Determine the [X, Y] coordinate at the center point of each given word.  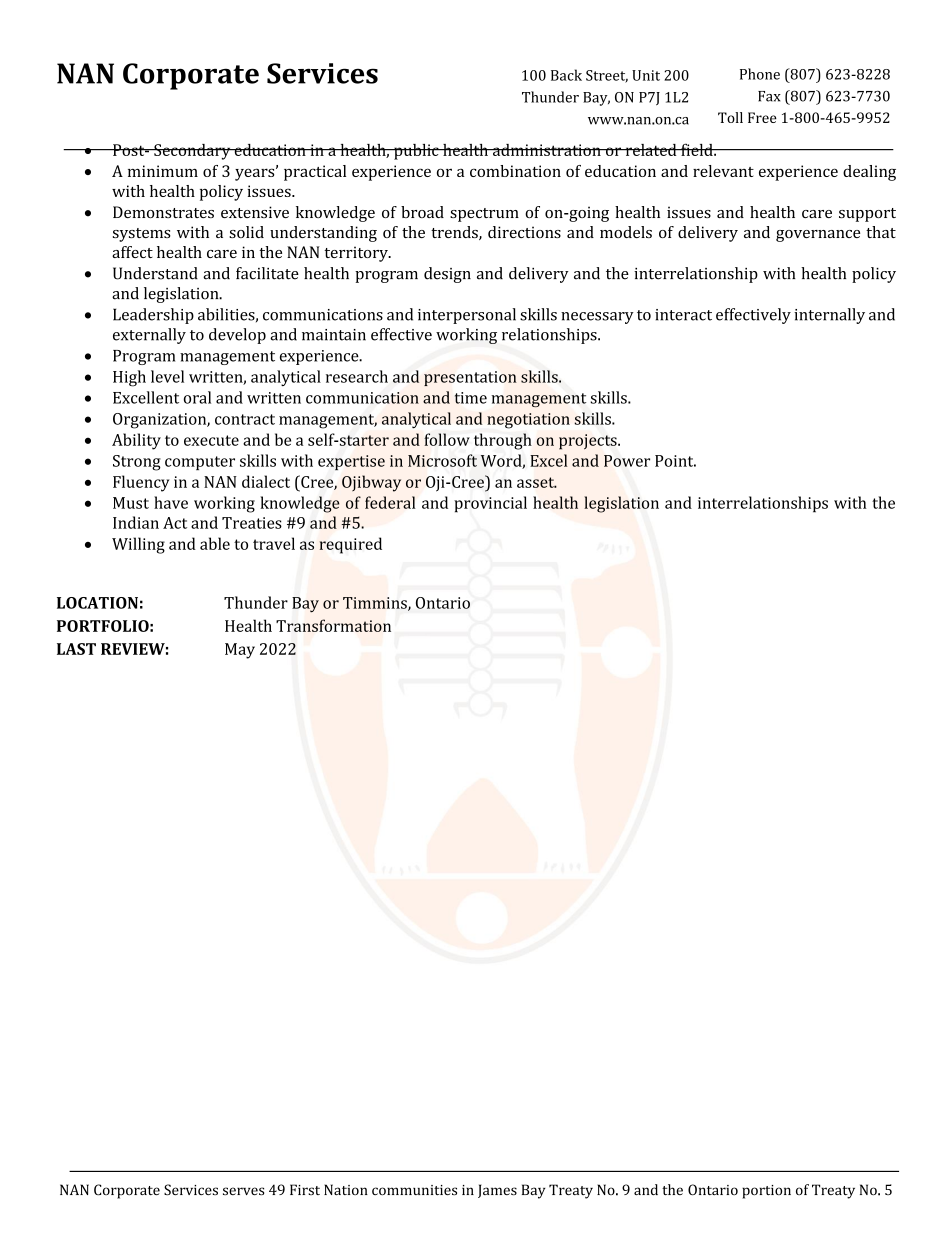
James [497, 1191]
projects [589, 442]
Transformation [333, 625]
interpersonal [467, 316]
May [240, 651]
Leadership [153, 316]
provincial [490, 504]
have [171, 502]
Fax [769, 96]
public [416, 152]
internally [829, 316]
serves [243, 1191]
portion [766, 1192]
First [305, 1189]
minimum [163, 171]
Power [627, 461]
